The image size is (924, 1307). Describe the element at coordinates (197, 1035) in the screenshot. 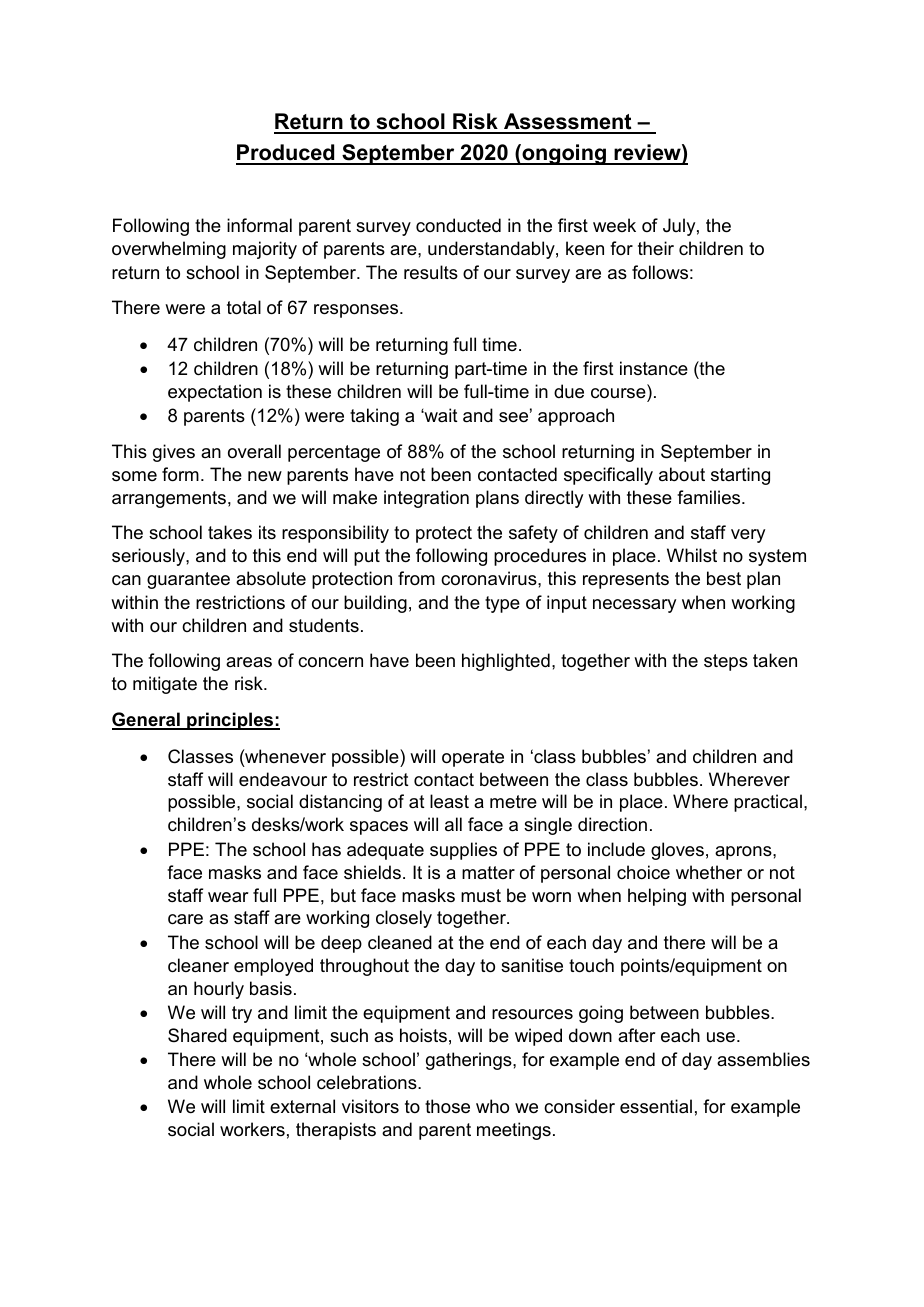

I see `Shared` at that location.
